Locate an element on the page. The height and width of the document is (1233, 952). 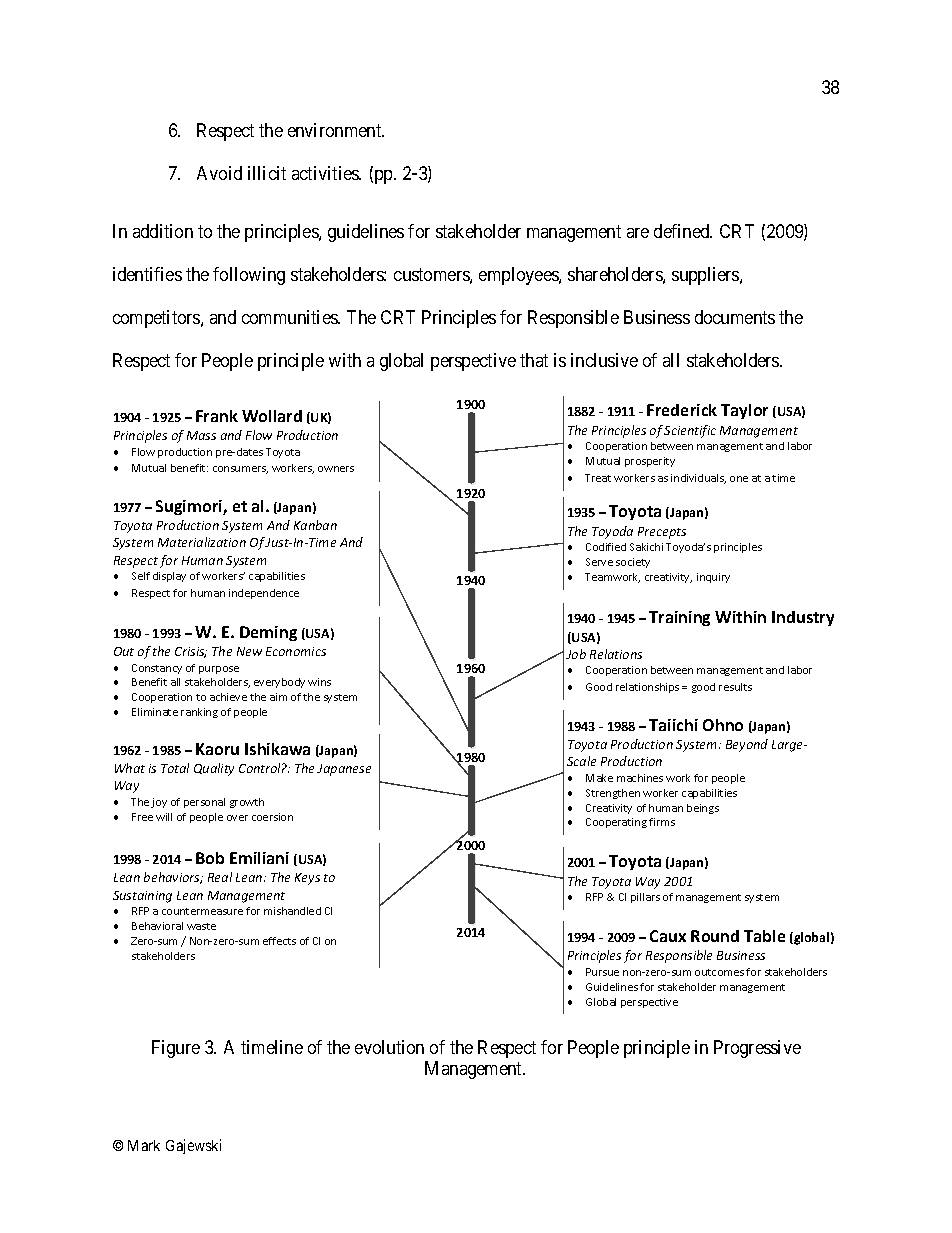
Avoid is located at coordinates (219, 173).
